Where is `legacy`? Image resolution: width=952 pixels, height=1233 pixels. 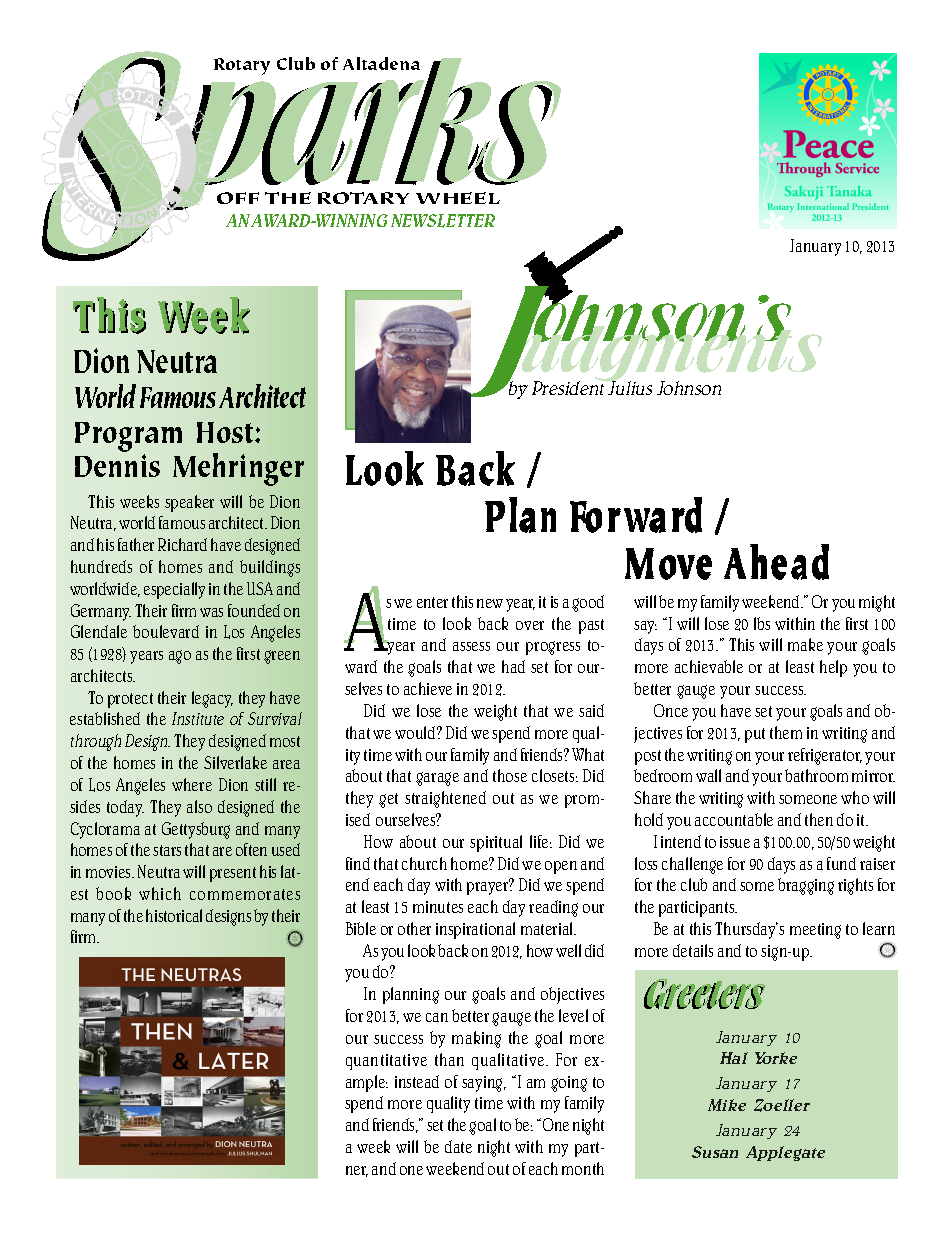 legacy is located at coordinates (212, 699).
